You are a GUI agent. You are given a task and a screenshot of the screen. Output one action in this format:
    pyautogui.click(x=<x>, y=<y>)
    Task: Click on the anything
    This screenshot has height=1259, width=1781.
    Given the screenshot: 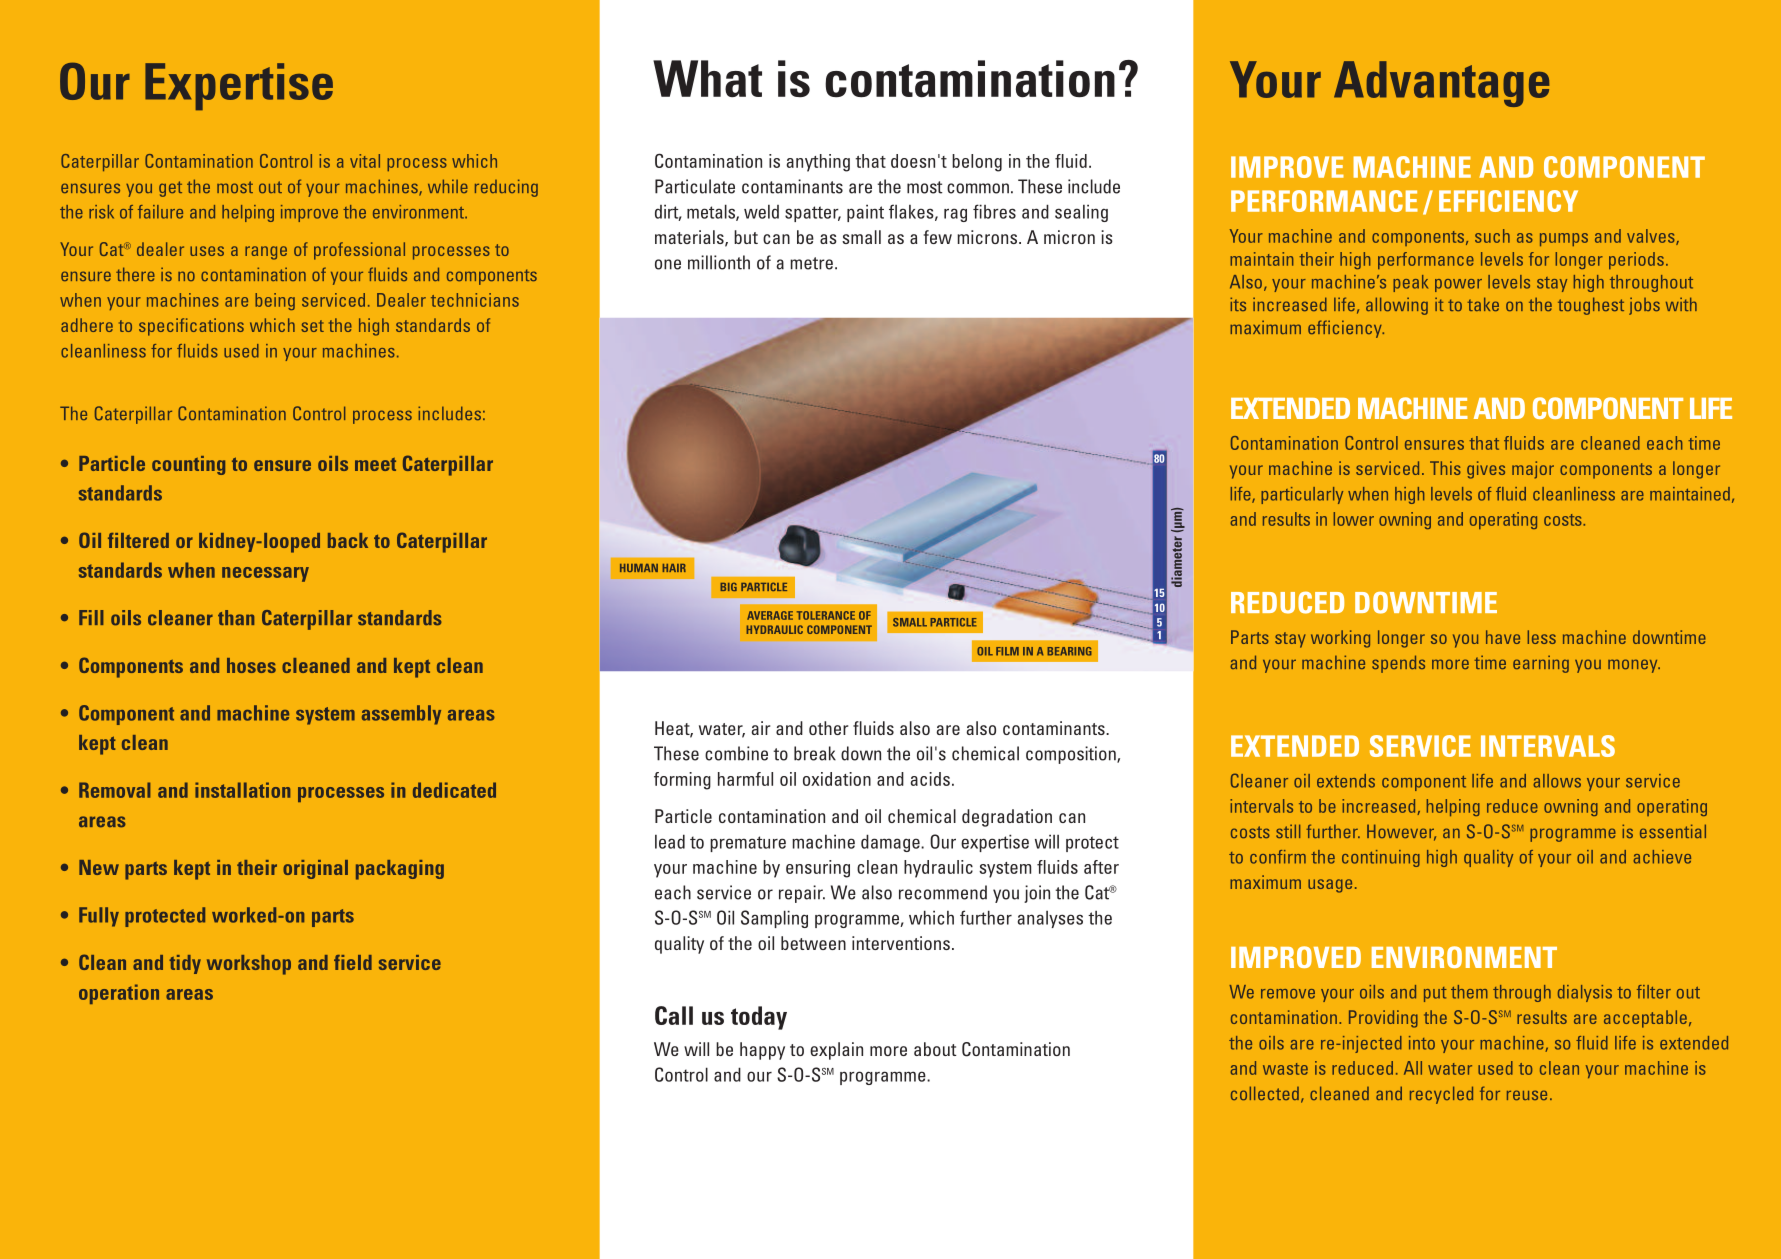 What is the action you would take?
    pyautogui.click(x=818, y=163)
